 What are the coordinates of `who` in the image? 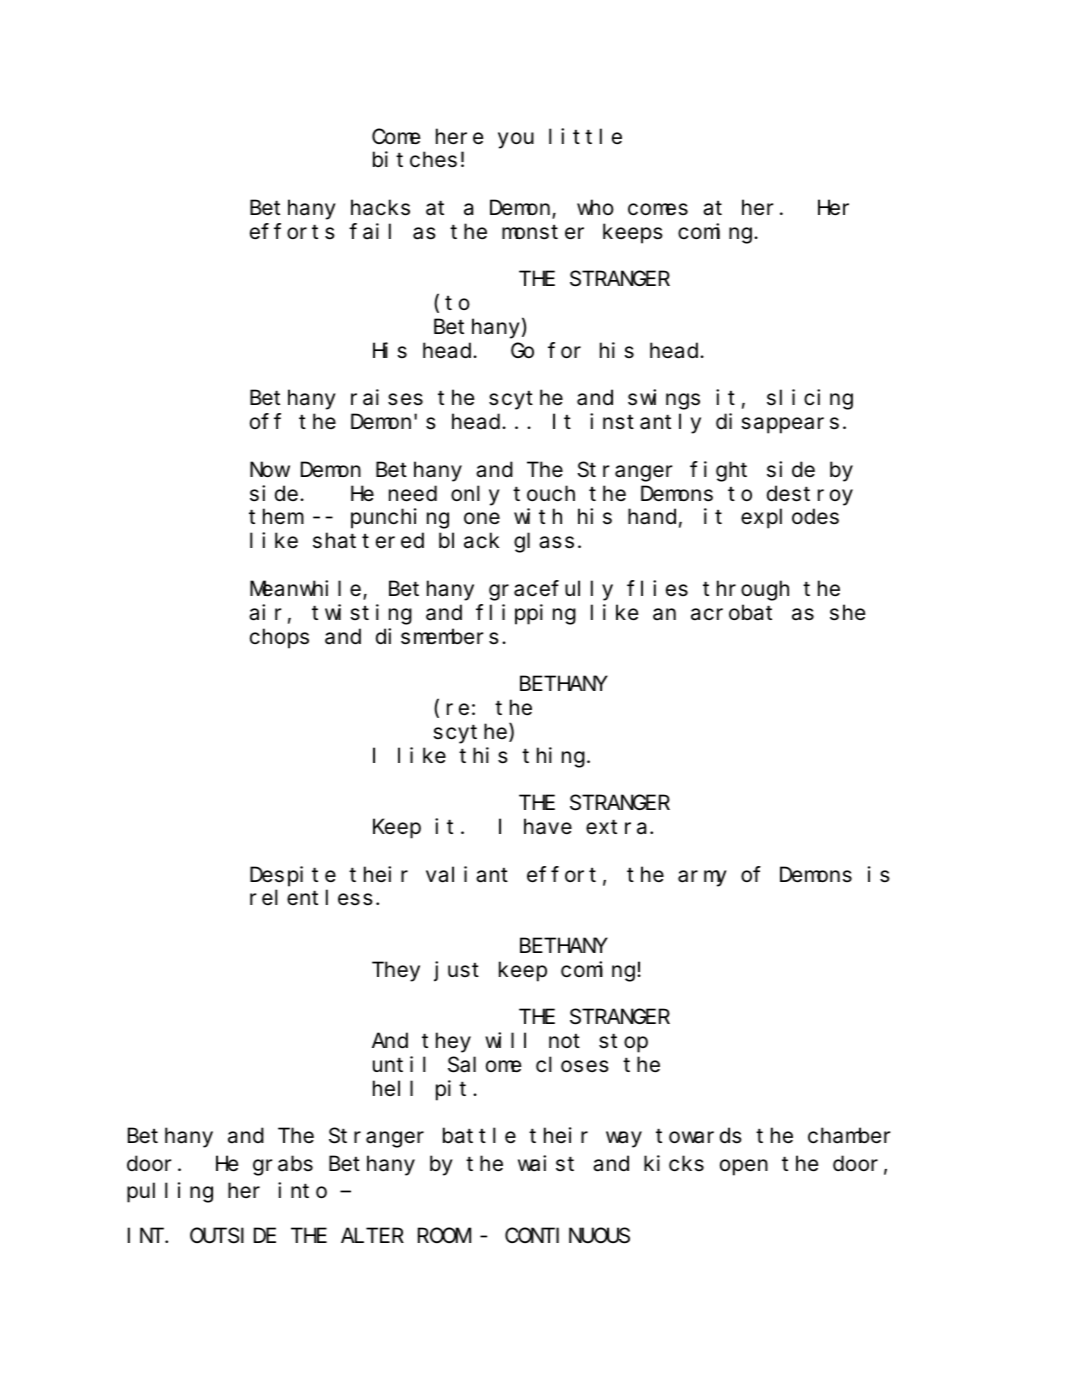 It's located at (595, 207).
